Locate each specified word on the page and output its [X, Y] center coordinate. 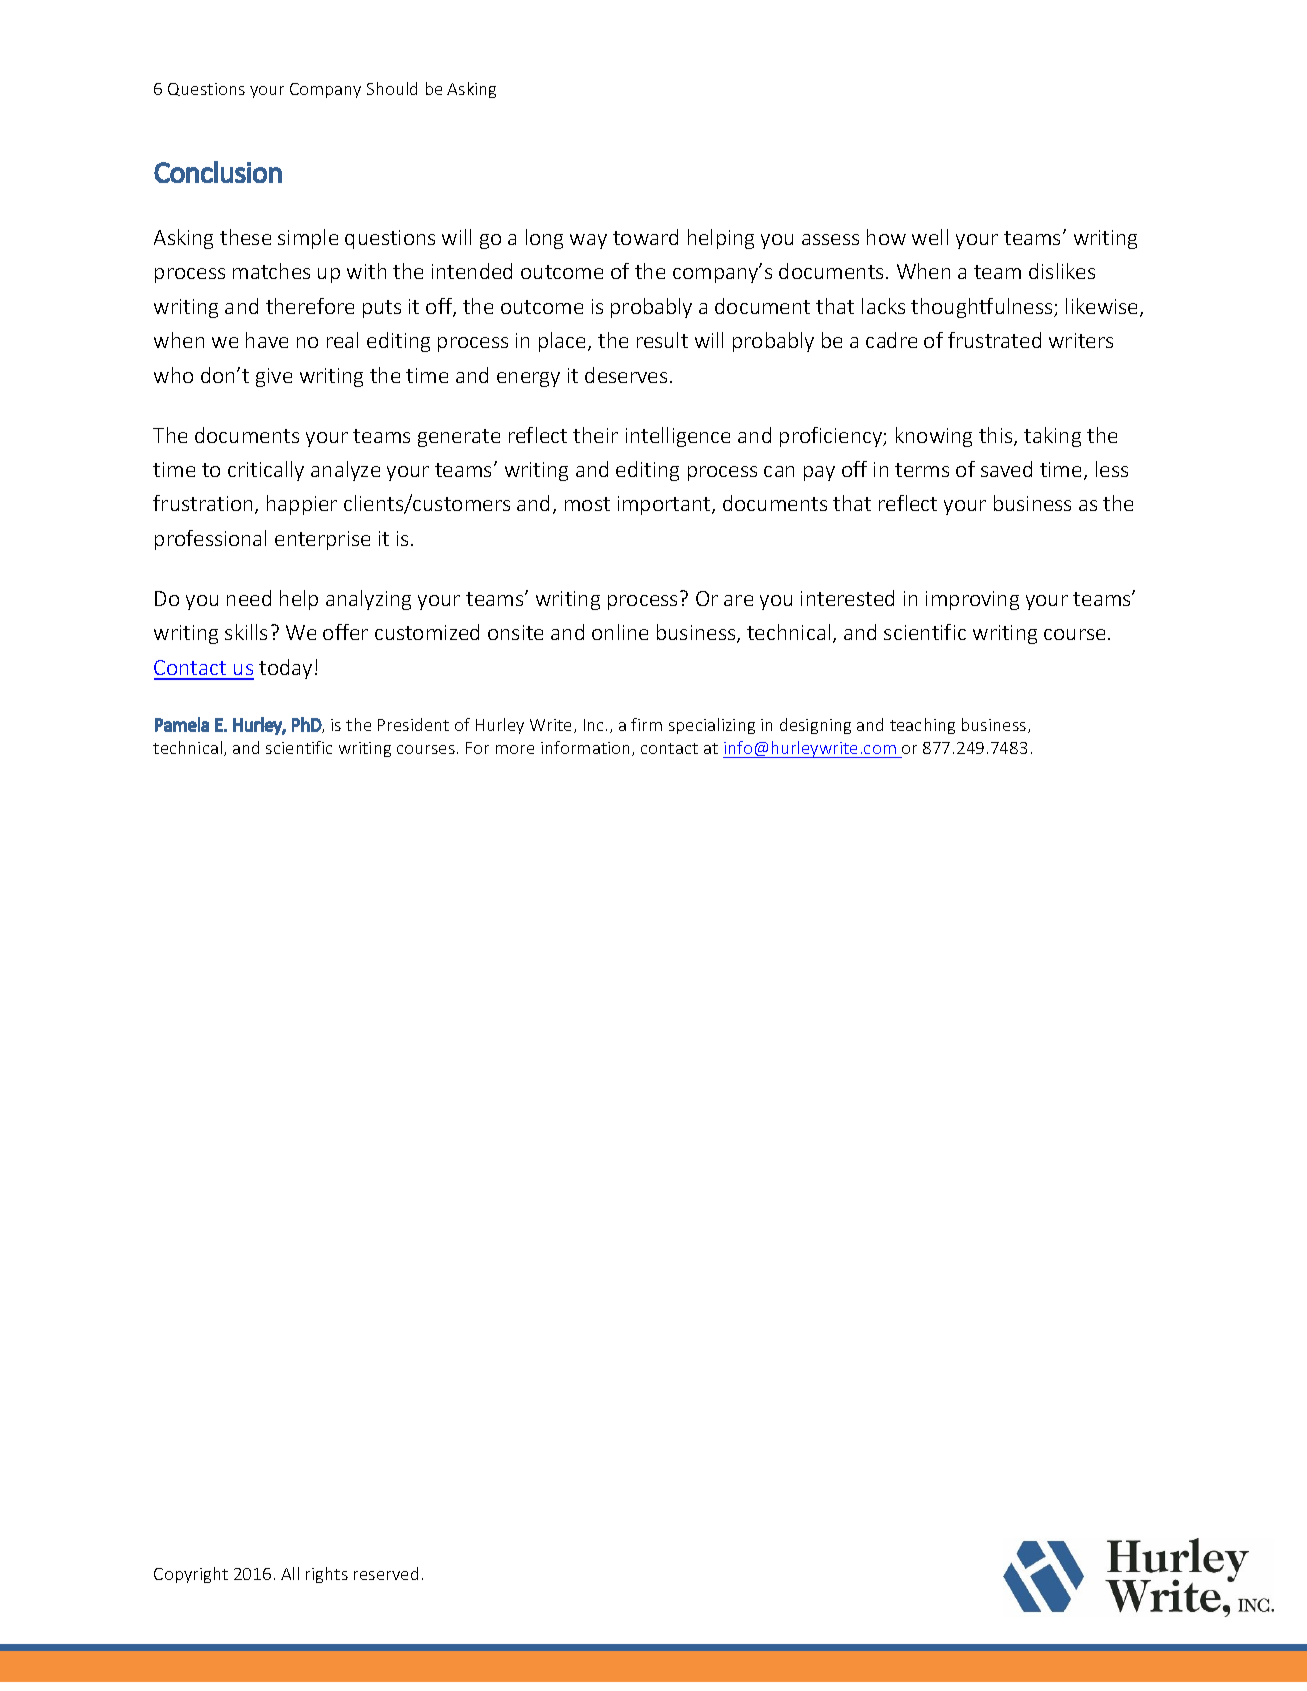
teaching [922, 726]
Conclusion [218, 172]
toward [645, 237]
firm [646, 724]
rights [327, 1575]
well [930, 237]
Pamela [182, 724]
